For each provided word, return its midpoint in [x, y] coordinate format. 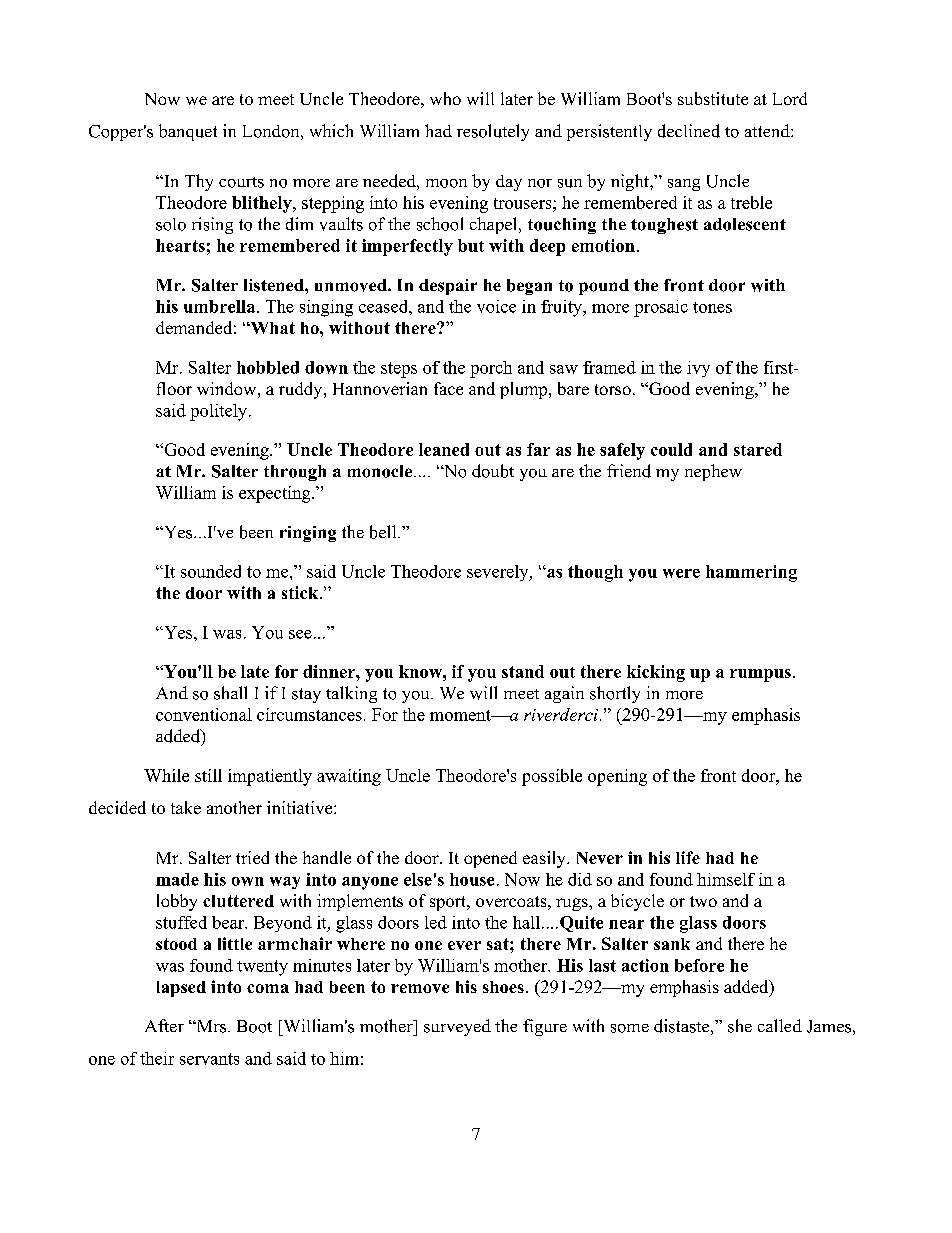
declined [689, 131]
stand [523, 671]
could [671, 449]
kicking [656, 673]
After [164, 1025]
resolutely [493, 132]
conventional [204, 714]
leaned [444, 449]
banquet [188, 132]
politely [218, 412]
